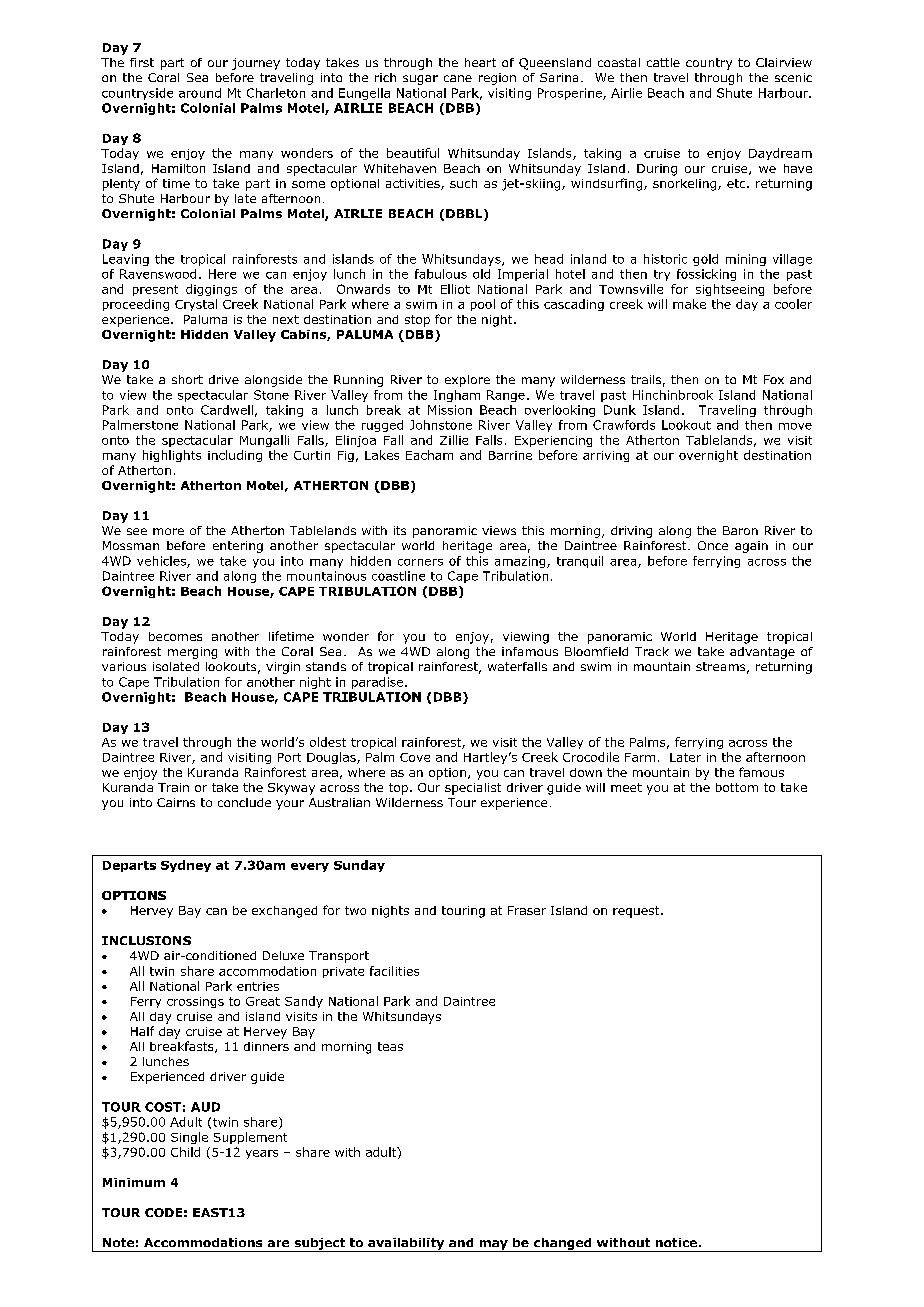  What do you see at coordinates (774, 379) in the screenshot?
I see `Fox` at bounding box center [774, 379].
